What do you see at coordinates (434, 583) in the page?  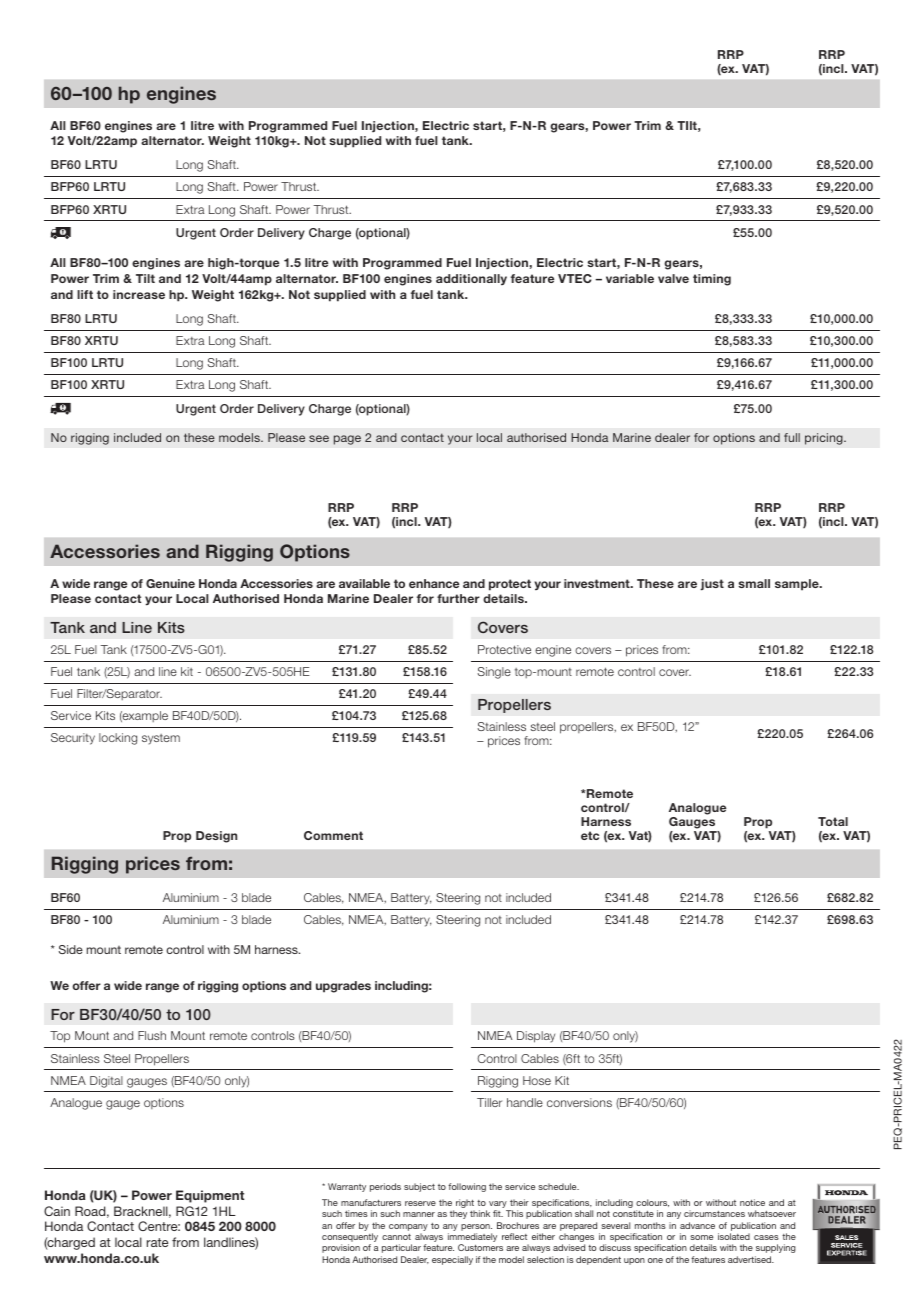 I see `enhance` at bounding box center [434, 583].
